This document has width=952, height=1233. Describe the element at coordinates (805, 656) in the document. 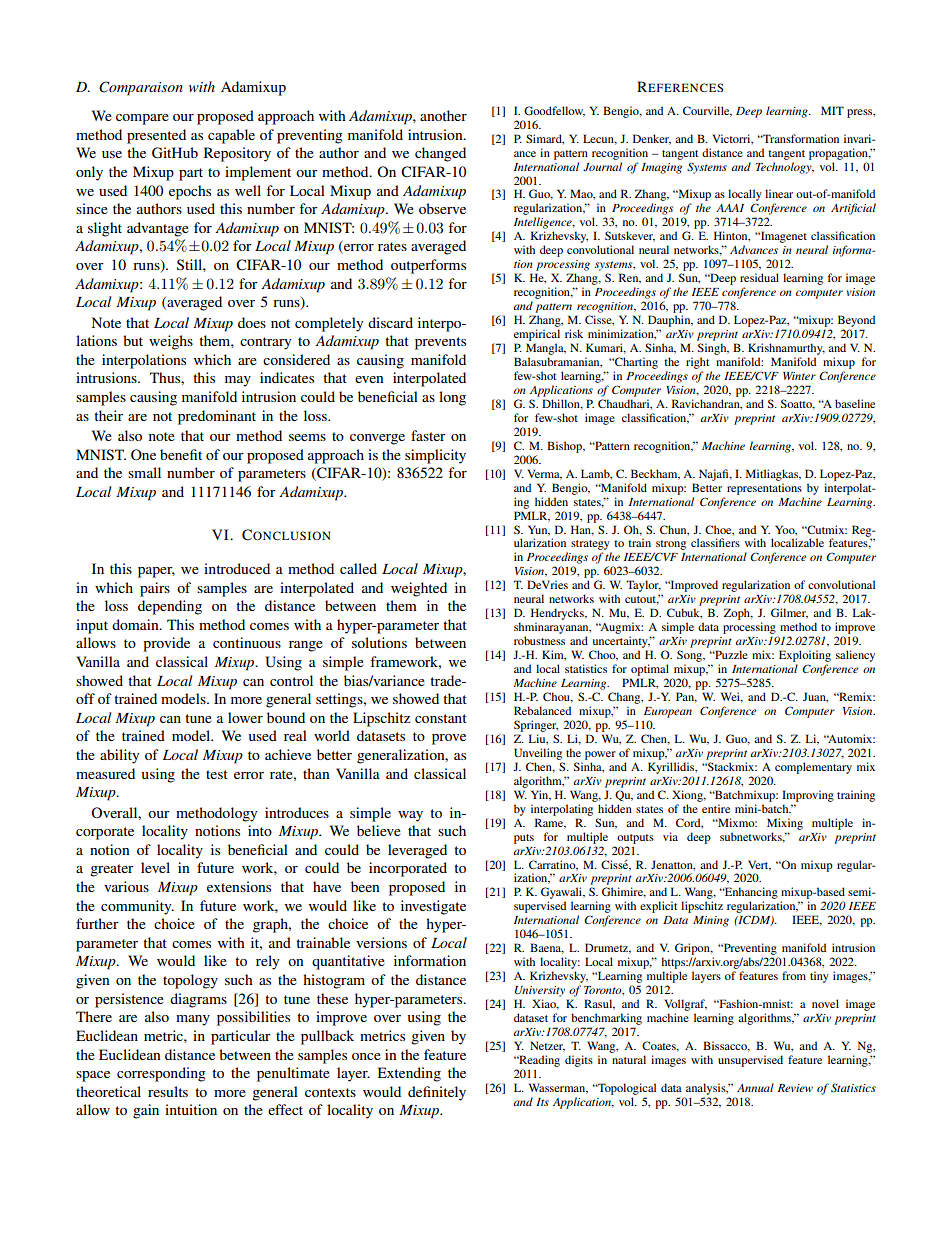

I see `Exploiting` at that location.
